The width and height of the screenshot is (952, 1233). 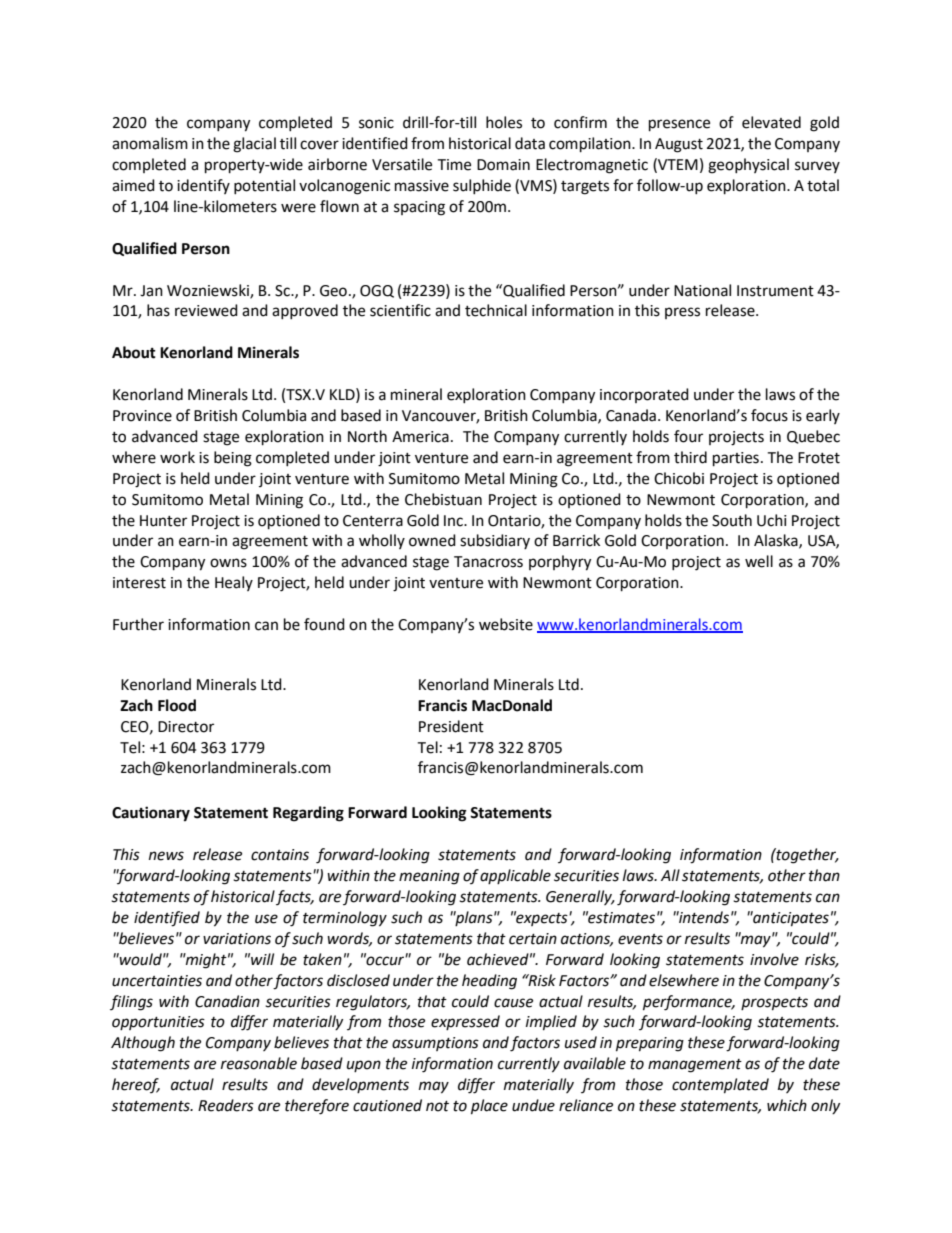 I want to click on Hunter, so click(x=163, y=521).
